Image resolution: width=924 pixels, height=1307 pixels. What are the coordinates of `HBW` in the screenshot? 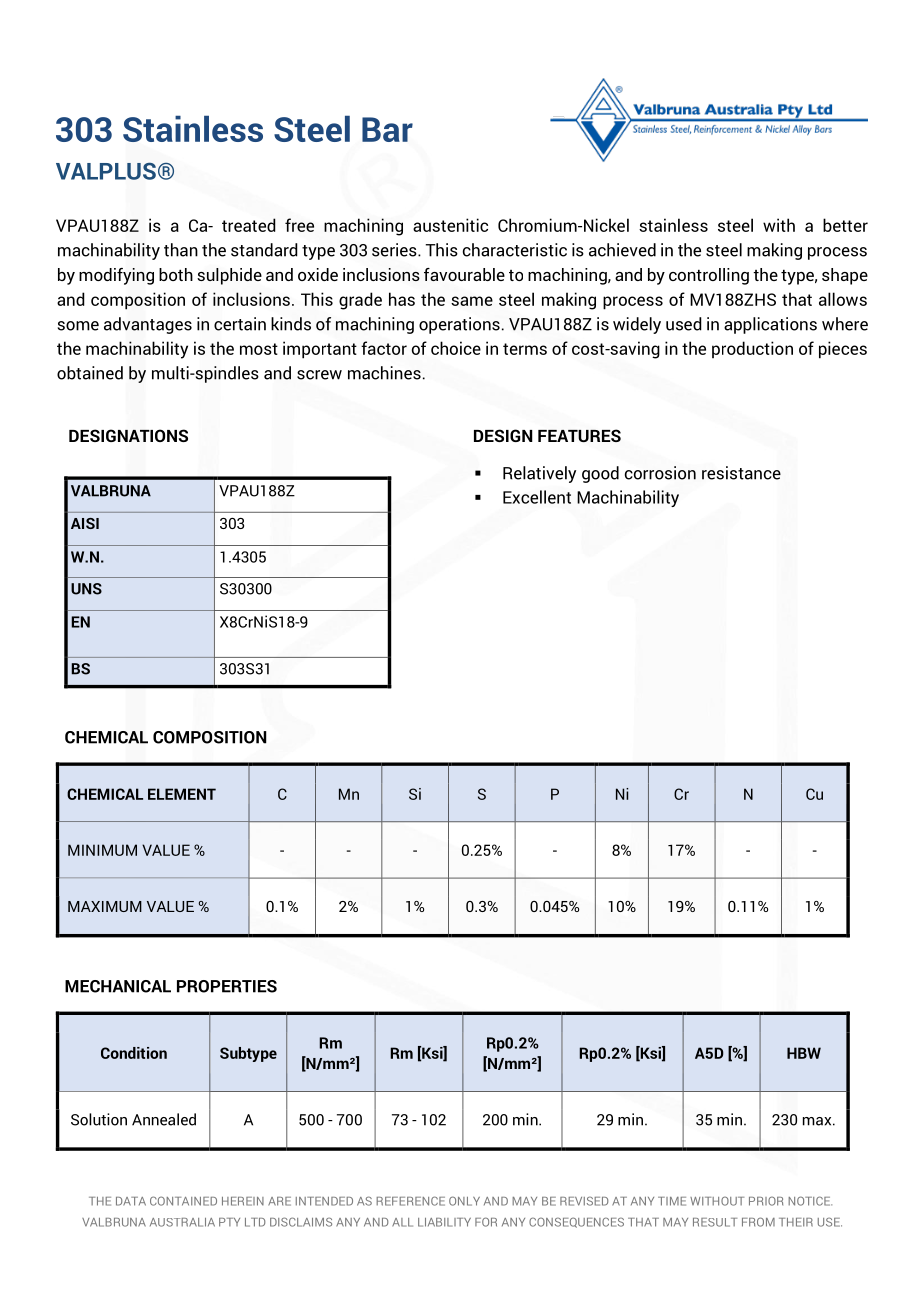 It's located at (804, 1053).
